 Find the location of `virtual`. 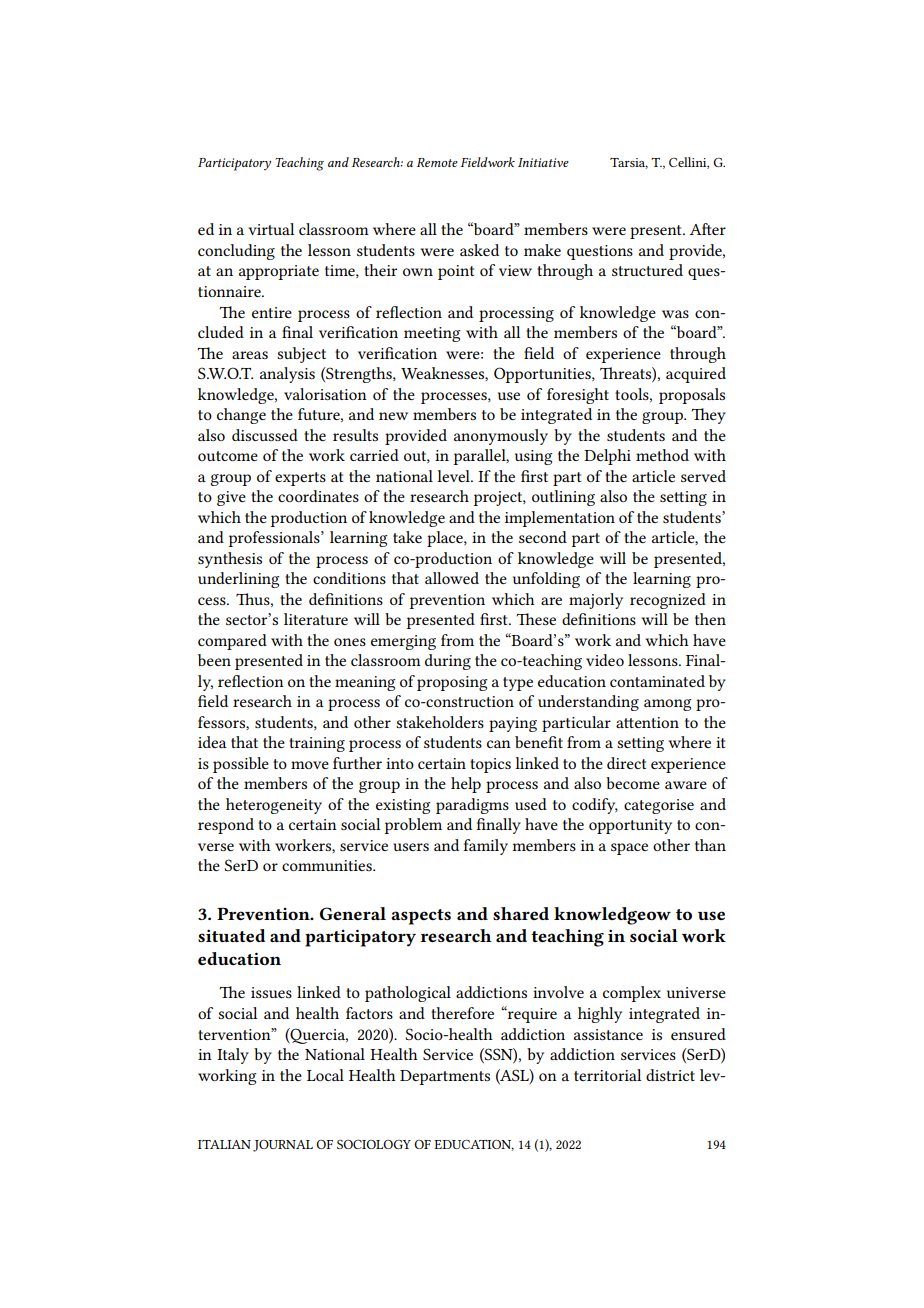

virtual is located at coordinates (271, 229).
